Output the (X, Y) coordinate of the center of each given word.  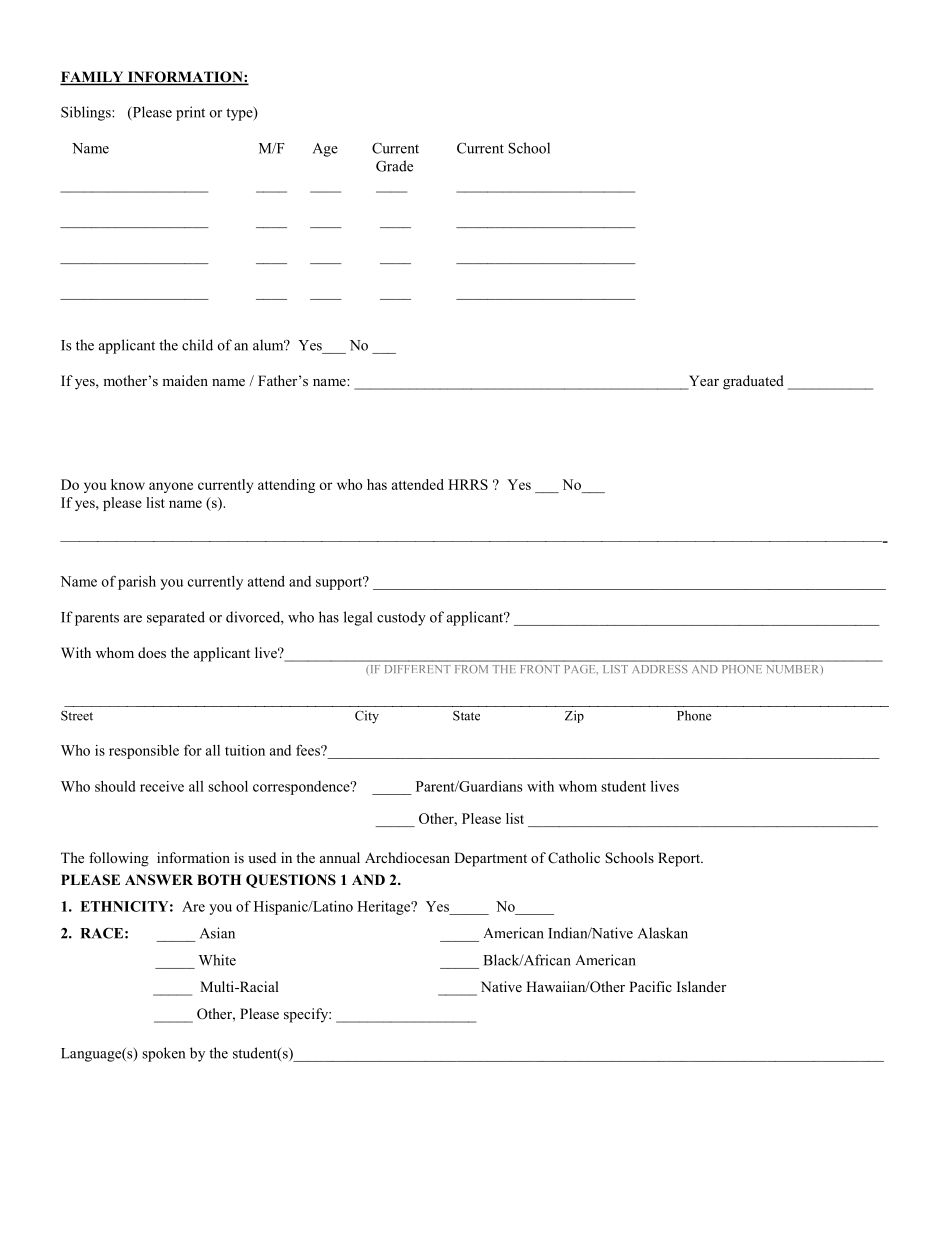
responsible (144, 752)
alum (269, 345)
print (190, 113)
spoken (163, 1054)
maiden (185, 380)
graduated (753, 382)
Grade (394, 166)
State (466, 716)
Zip (574, 716)
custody (401, 618)
